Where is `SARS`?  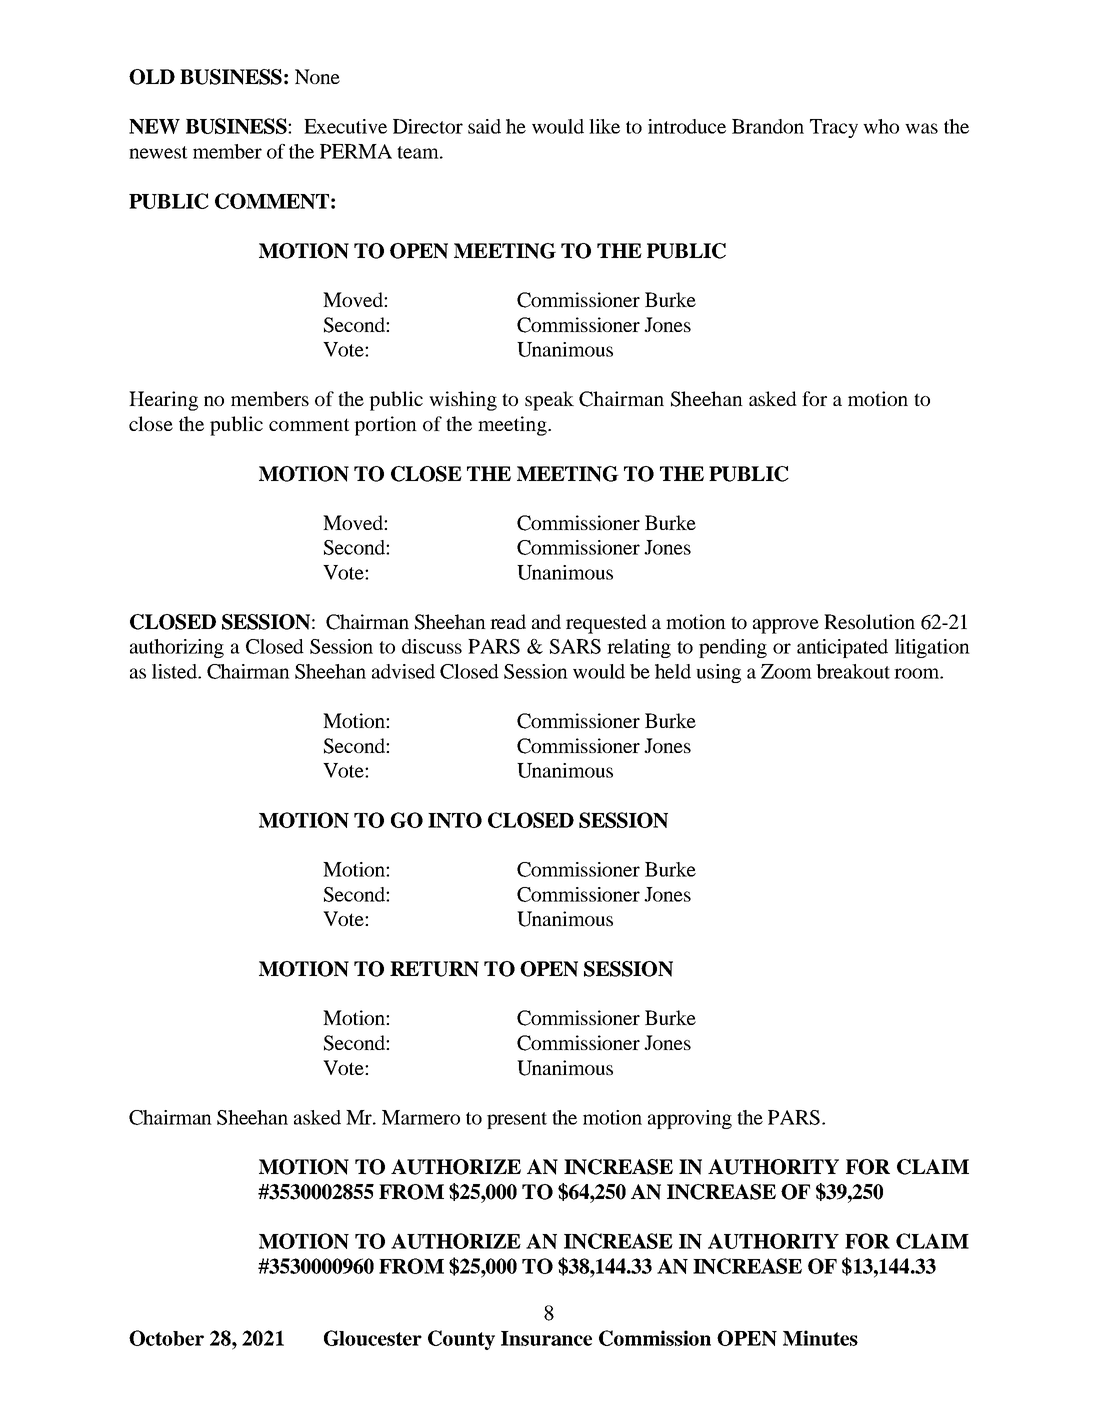
SARS is located at coordinates (575, 646).
